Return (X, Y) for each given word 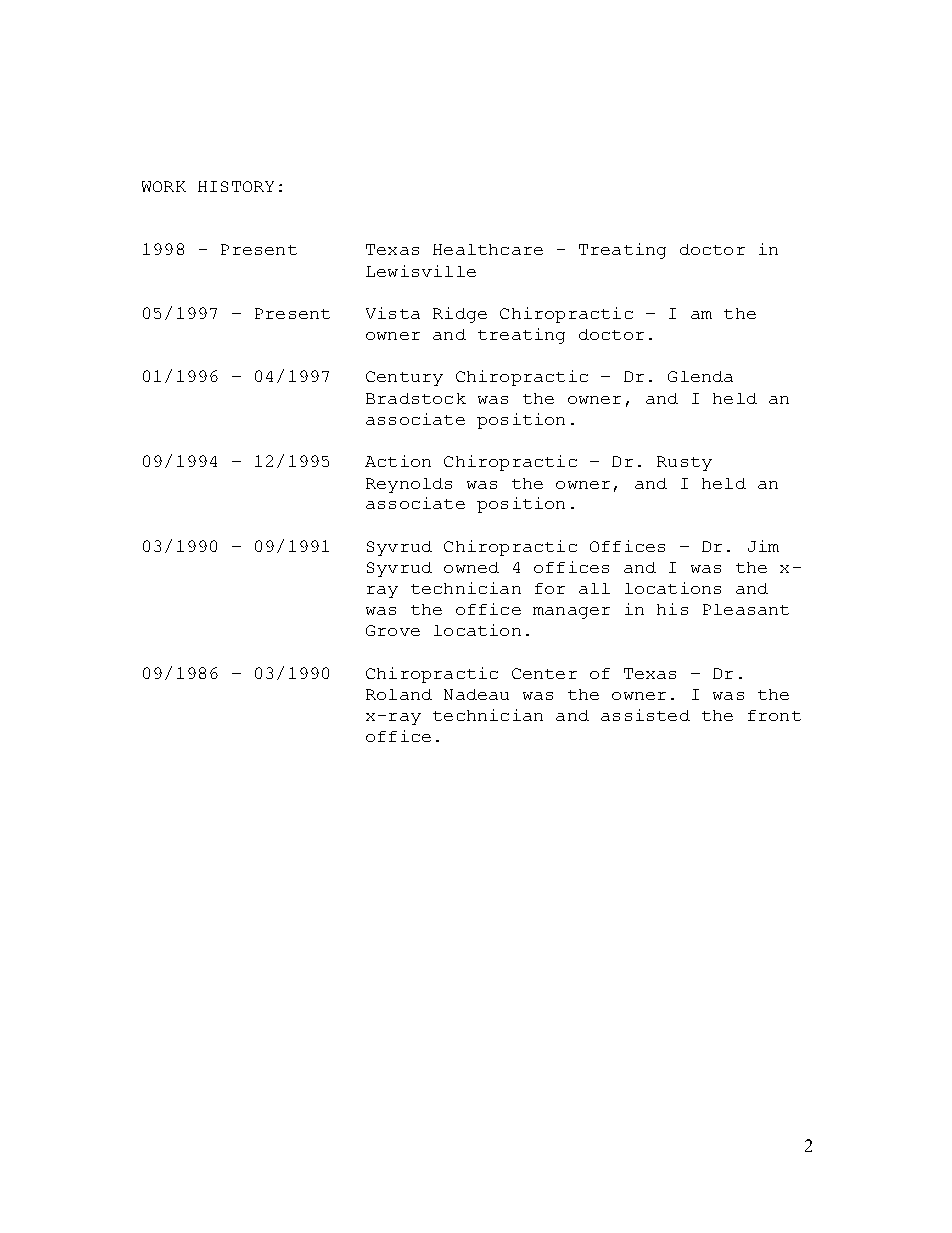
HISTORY (236, 186)
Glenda (700, 376)
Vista (393, 313)
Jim (763, 546)
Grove (393, 630)
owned (471, 567)
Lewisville (421, 271)
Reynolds (409, 485)
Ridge (460, 315)
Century (404, 378)
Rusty (684, 463)
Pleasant (746, 609)
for (550, 588)
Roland (399, 694)
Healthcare (488, 249)
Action (398, 461)
